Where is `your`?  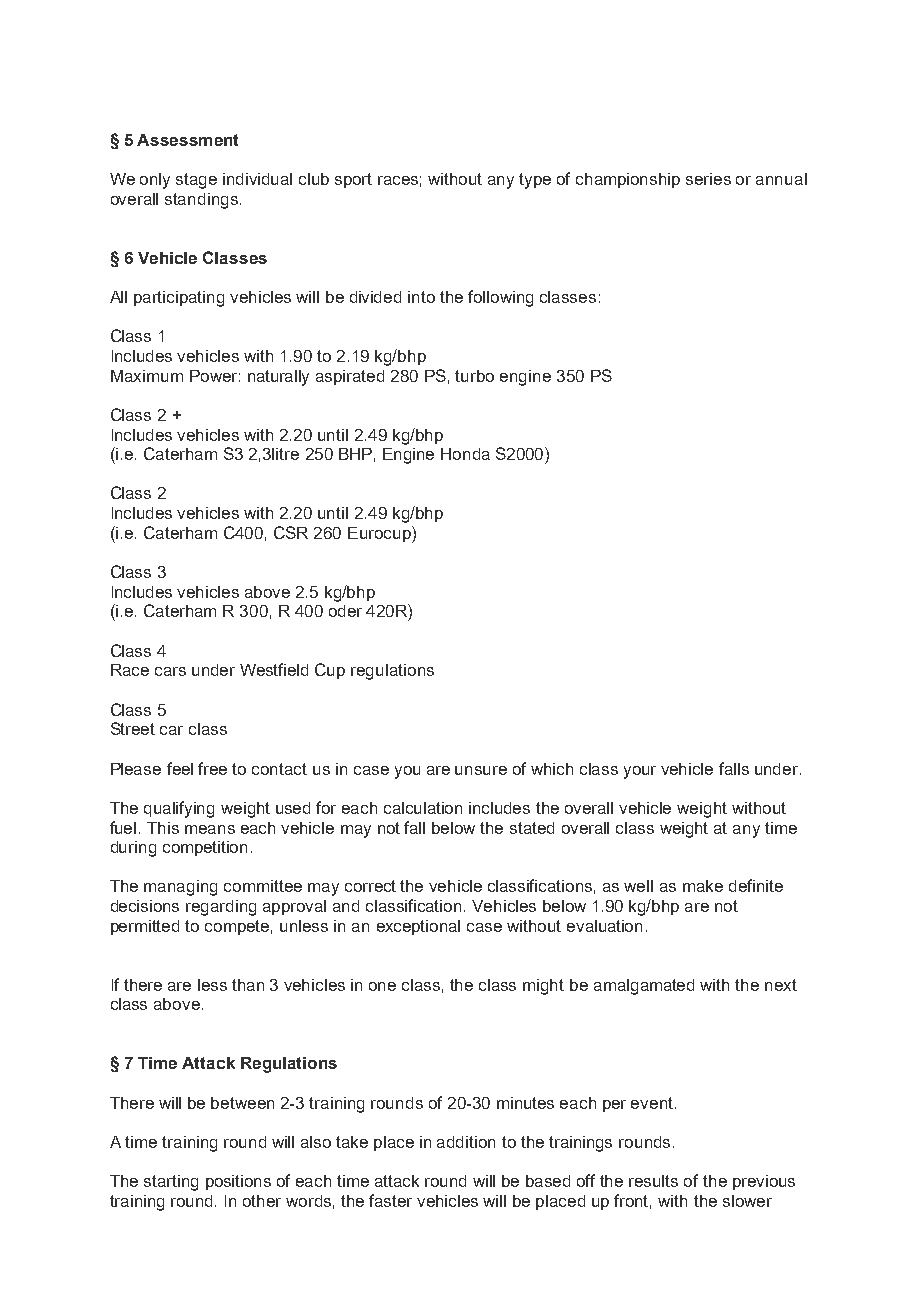
your is located at coordinates (640, 772).
